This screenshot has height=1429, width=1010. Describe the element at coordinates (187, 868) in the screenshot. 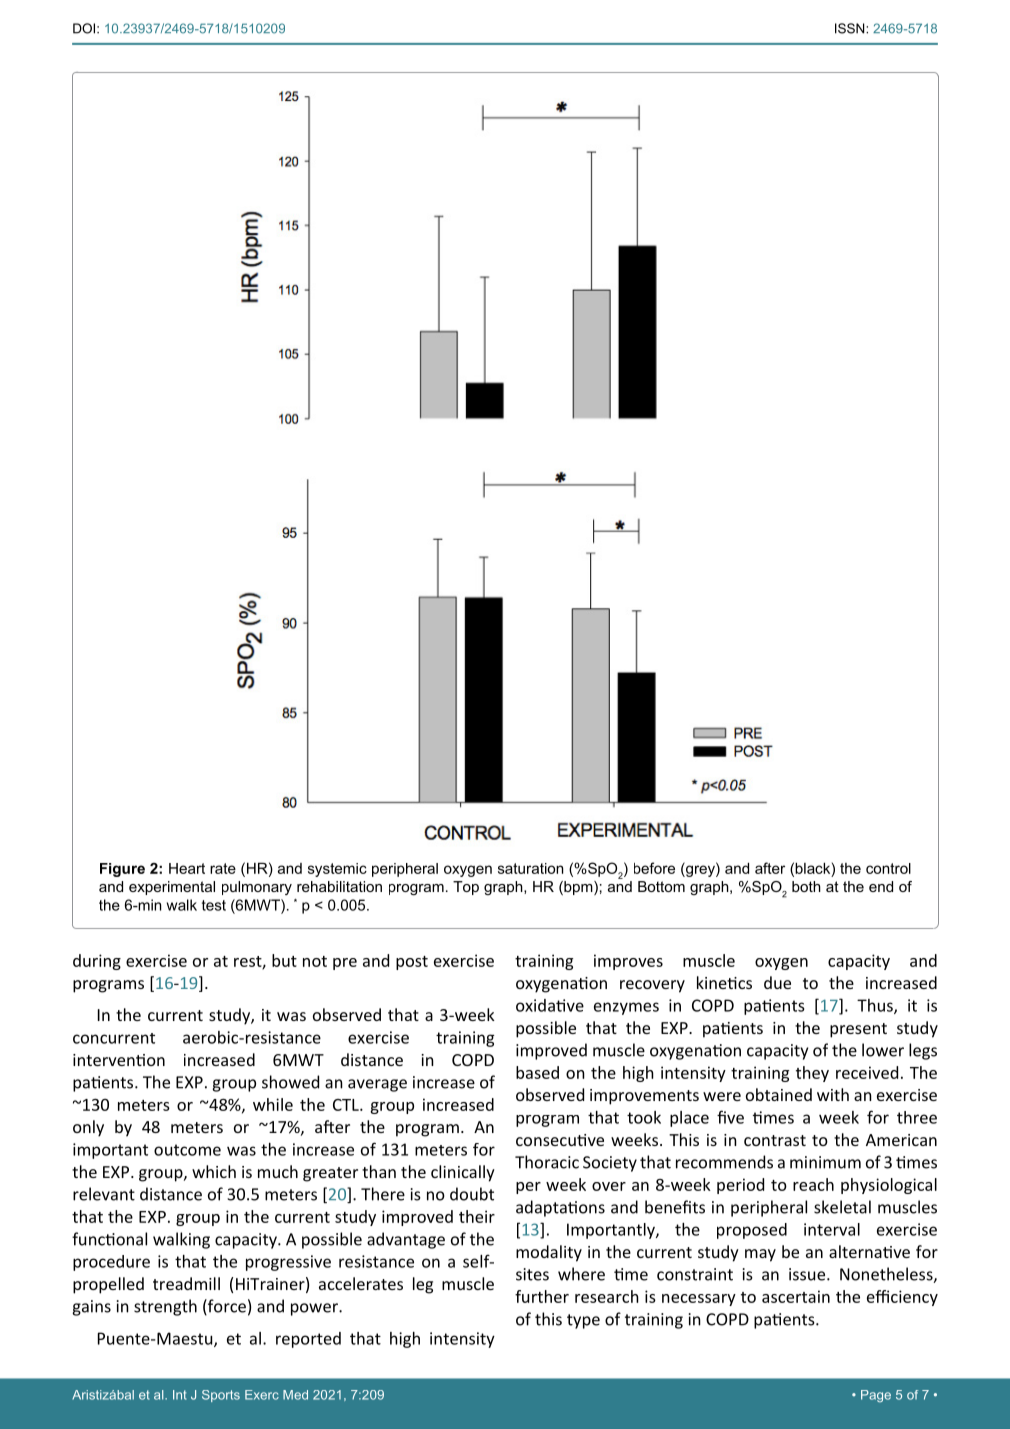

I see `Heart` at that location.
